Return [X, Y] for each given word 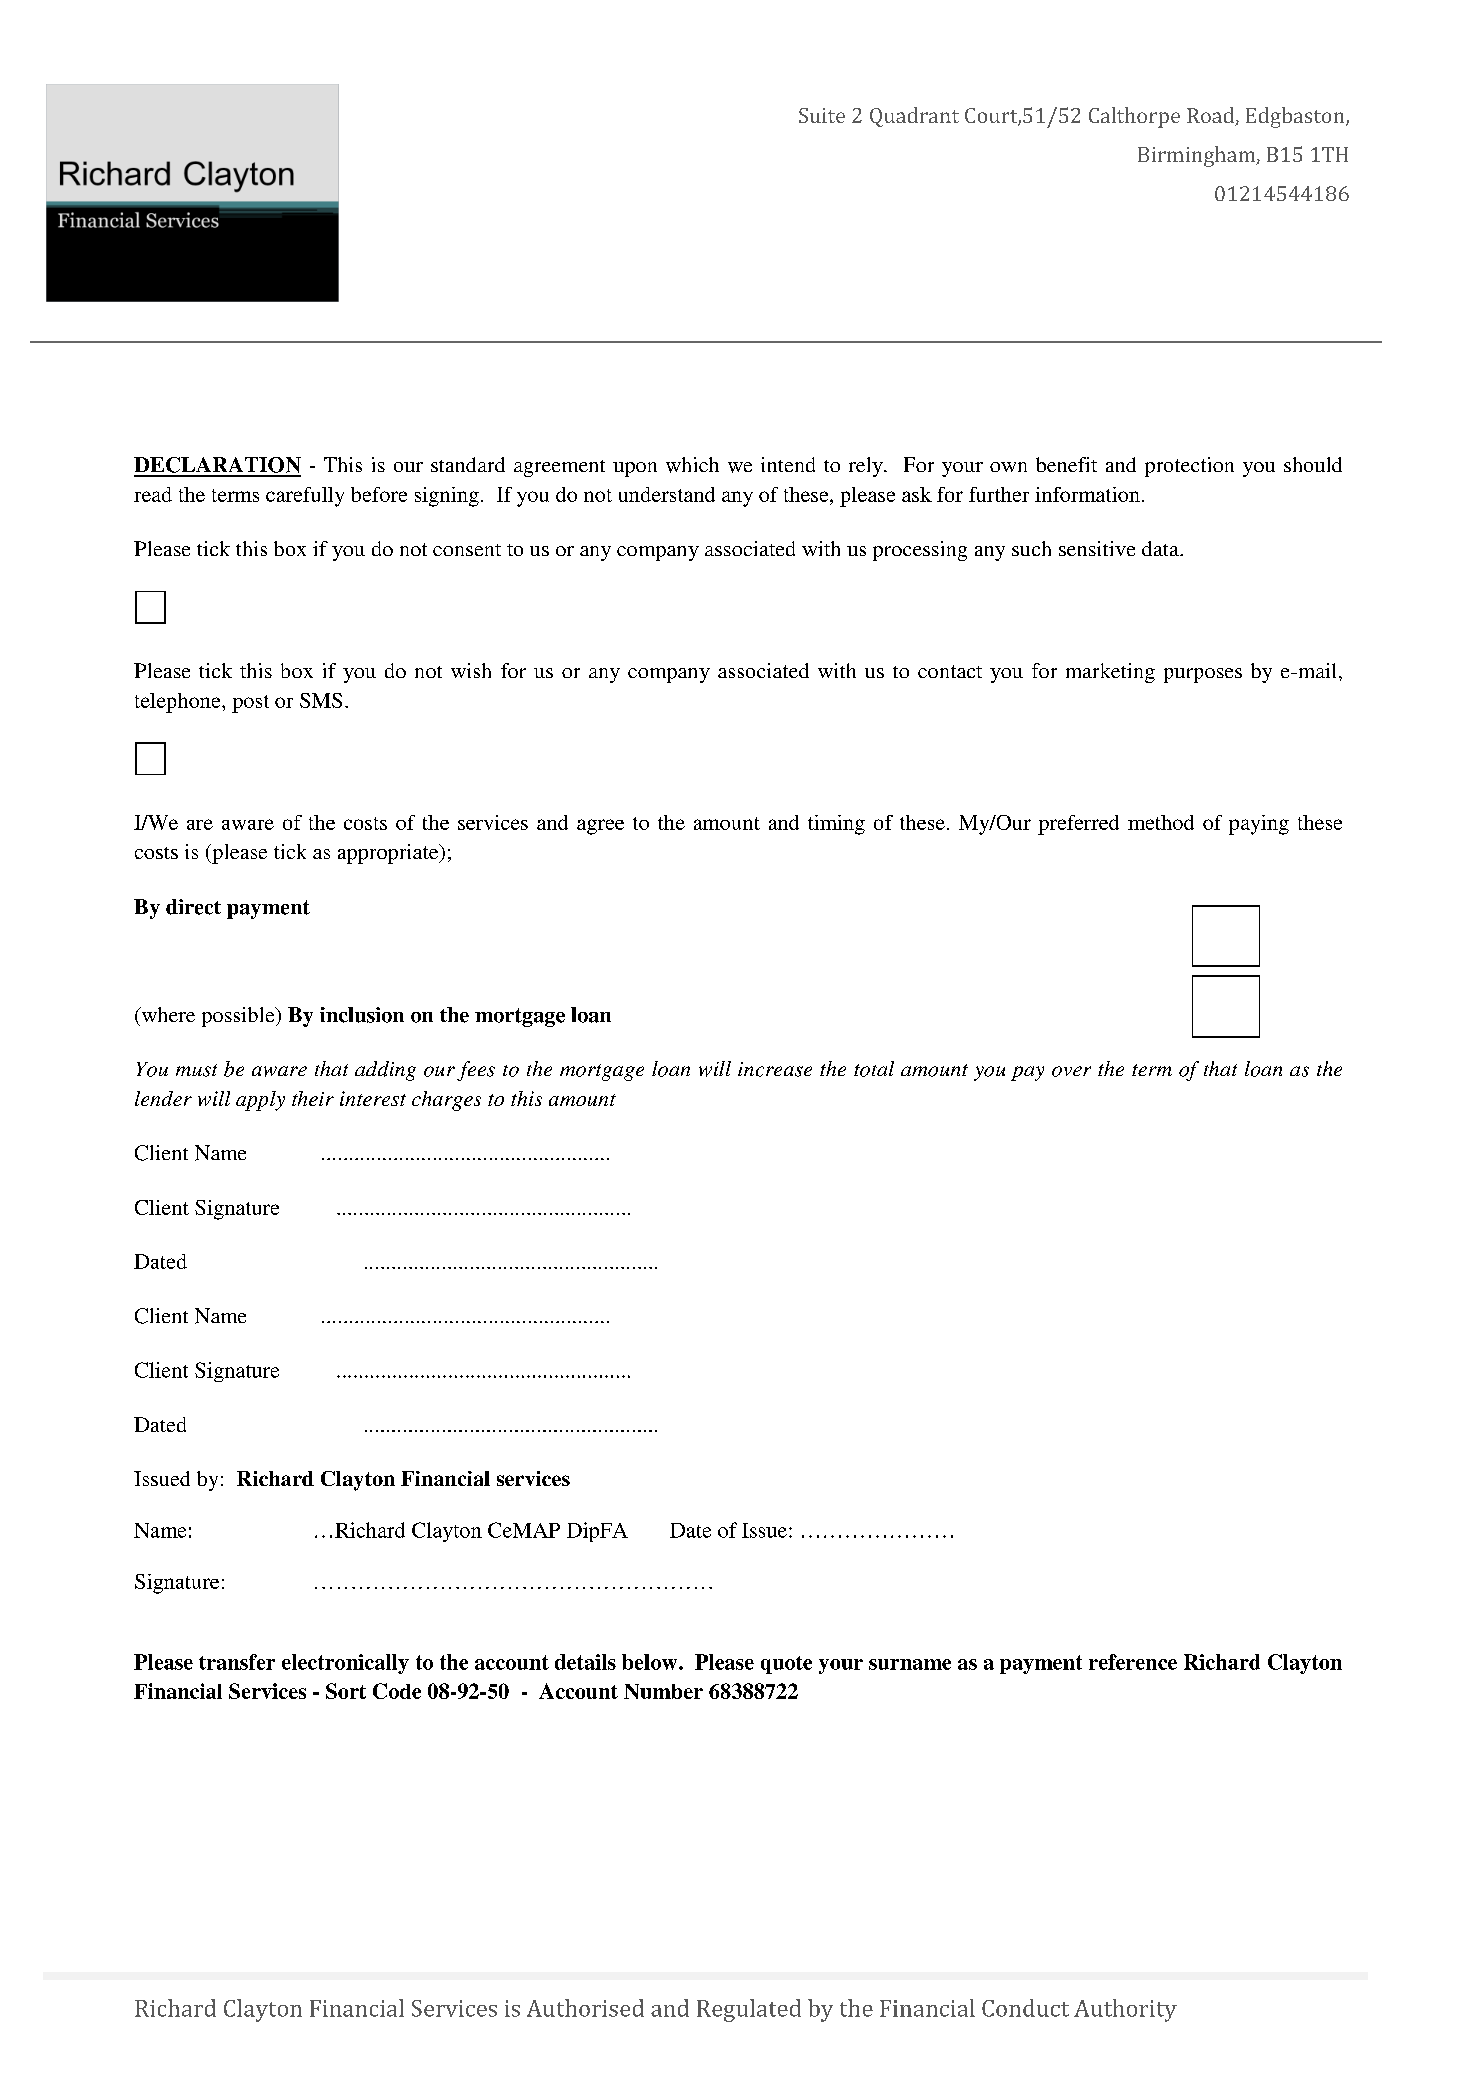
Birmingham [1198, 156]
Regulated [749, 2010]
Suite [822, 115]
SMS [321, 700]
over [1071, 1071]
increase [775, 1069]
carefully [305, 497]
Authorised [585, 2008]
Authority [1125, 2010]
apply [260, 1101]
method [1161, 822]
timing [836, 825]
